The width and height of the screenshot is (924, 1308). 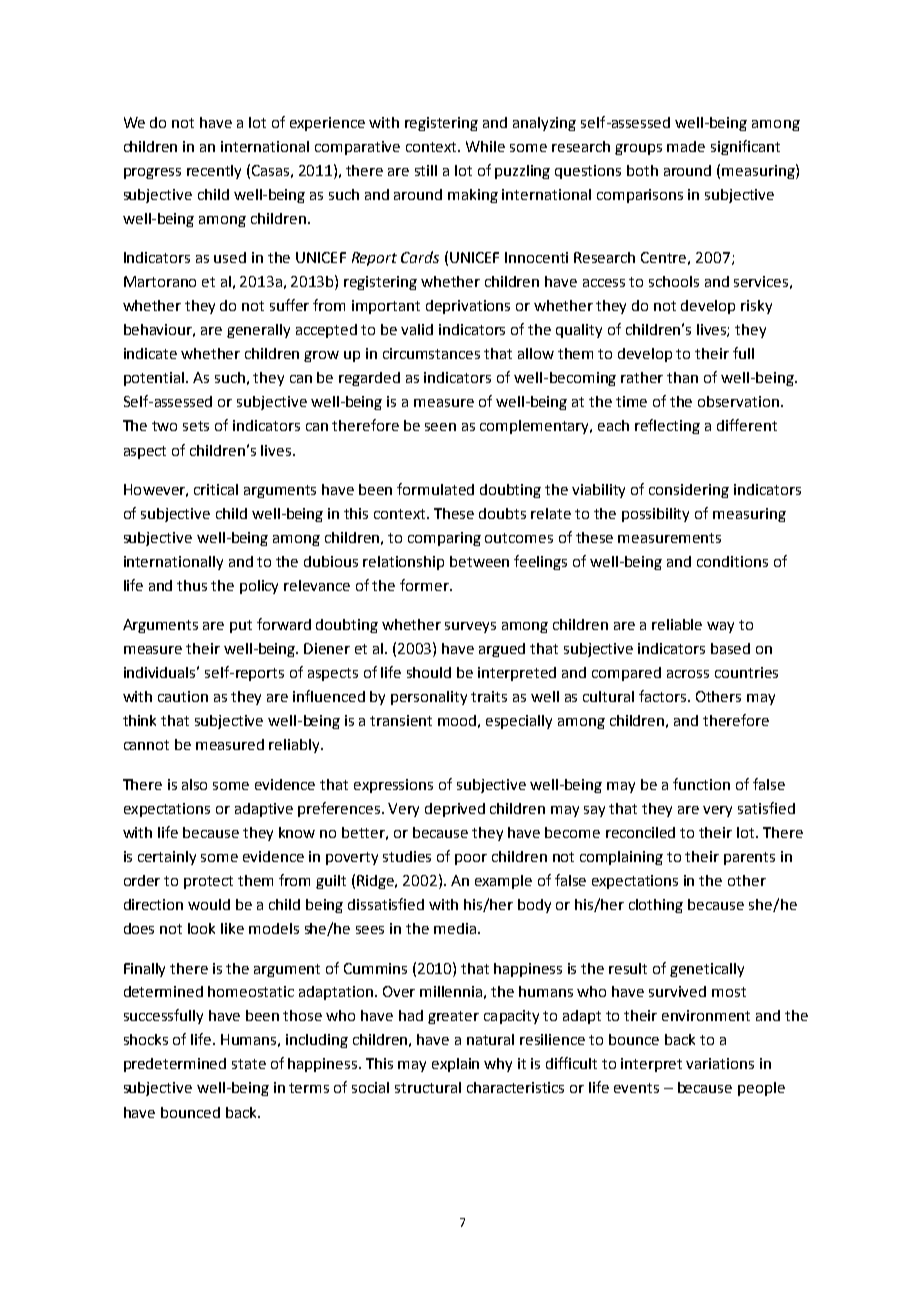 I want to click on explain, so click(x=455, y=1065).
